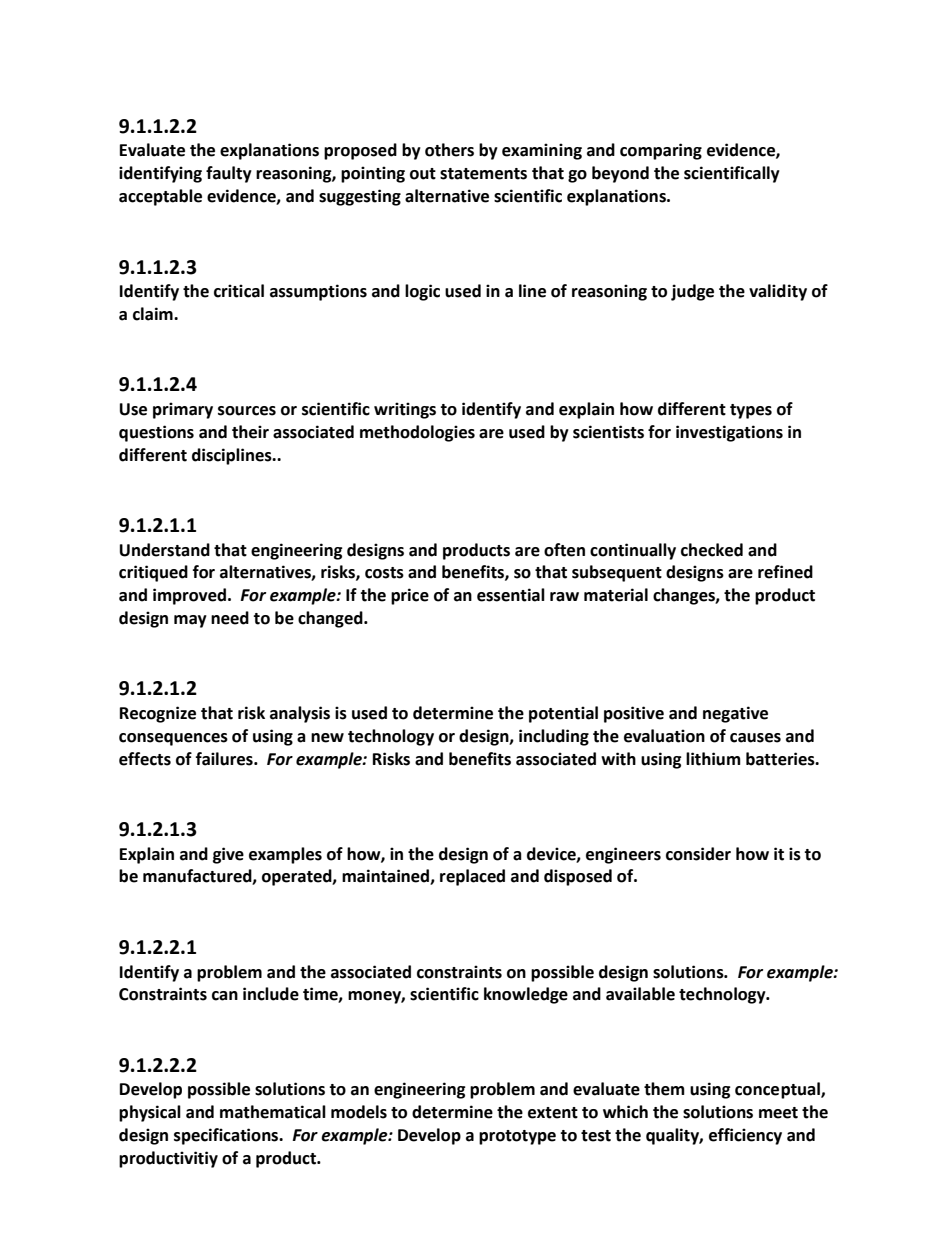  I want to click on faulty, so click(229, 174).
